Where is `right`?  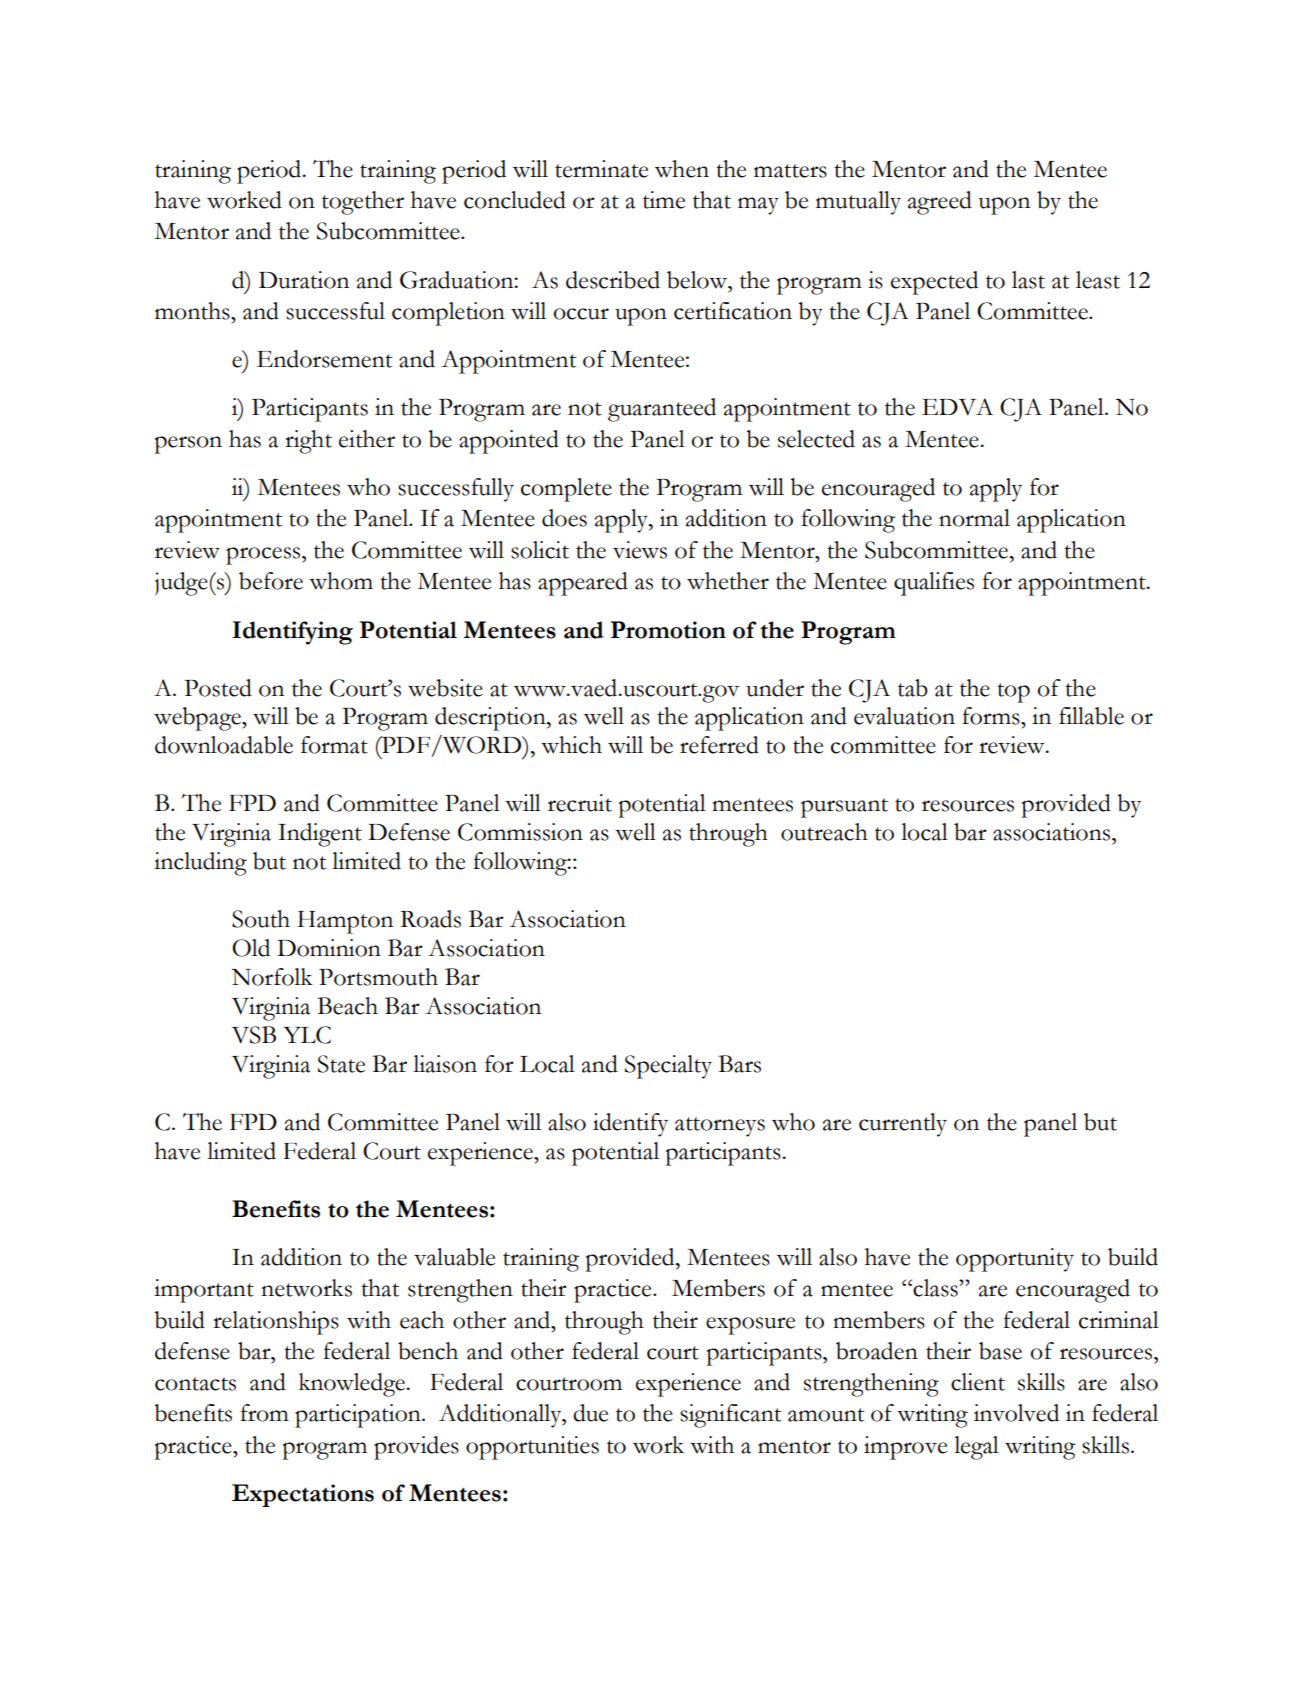 right is located at coordinates (308, 442).
